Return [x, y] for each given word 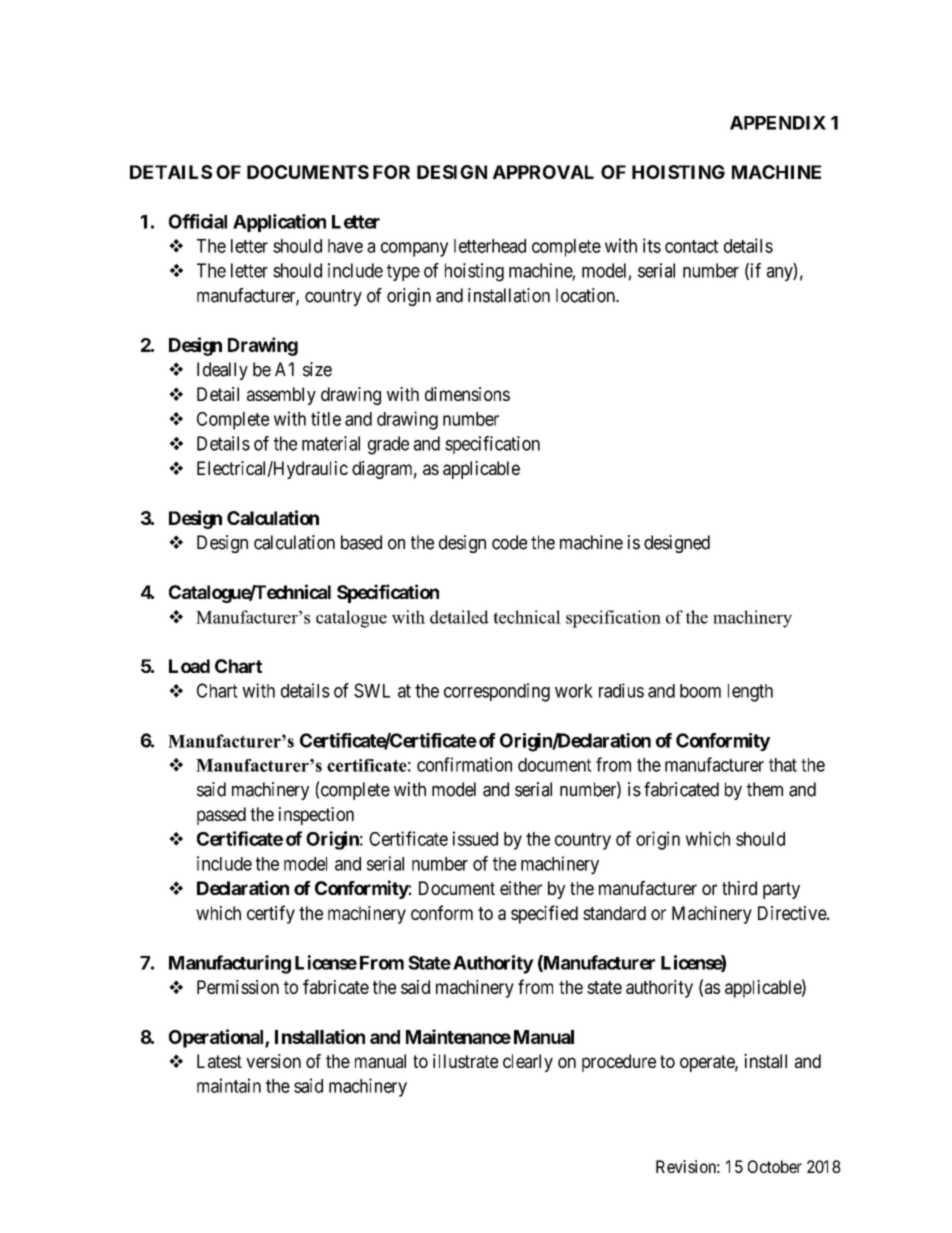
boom [700, 691]
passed [221, 816]
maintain [229, 1085]
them [765, 789]
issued [475, 838]
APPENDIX [778, 123]
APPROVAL [543, 172]
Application [279, 223]
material [331, 443]
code [509, 542]
